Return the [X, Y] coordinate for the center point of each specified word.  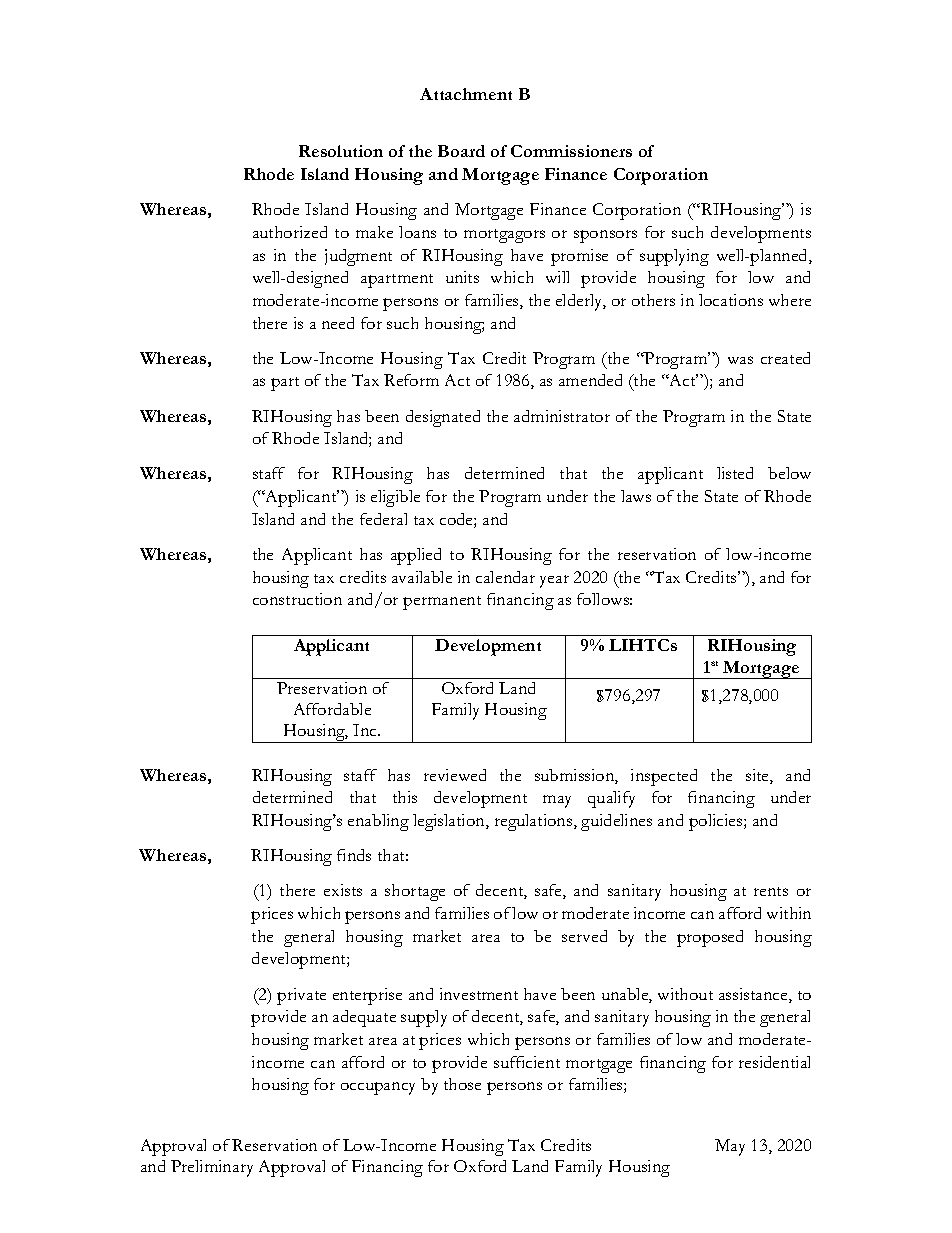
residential [774, 1062]
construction [297, 599]
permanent [442, 603]
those [462, 1084]
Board [461, 151]
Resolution [341, 151]
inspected [664, 777]
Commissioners [571, 151]
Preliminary [212, 1168]
